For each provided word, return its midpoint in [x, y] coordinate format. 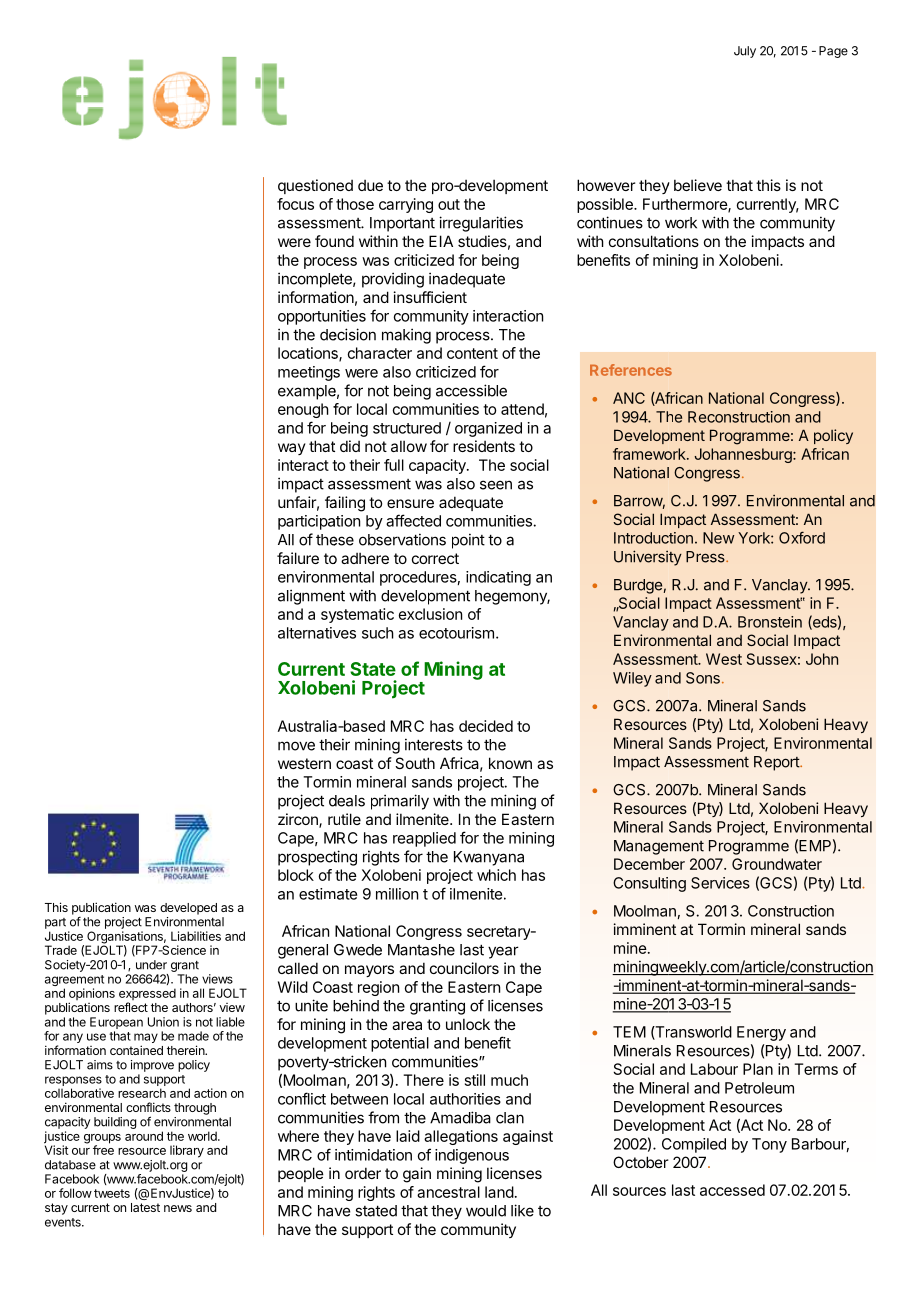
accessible [471, 390]
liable [230, 1022]
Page [833, 52]
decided [486, 726]
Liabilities [196, 936]
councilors [464, 968]
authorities [465, 1099]
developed [188, 909]
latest [145, 1207]
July [745, 52]
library [187, 1151]
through [195, 1109]
